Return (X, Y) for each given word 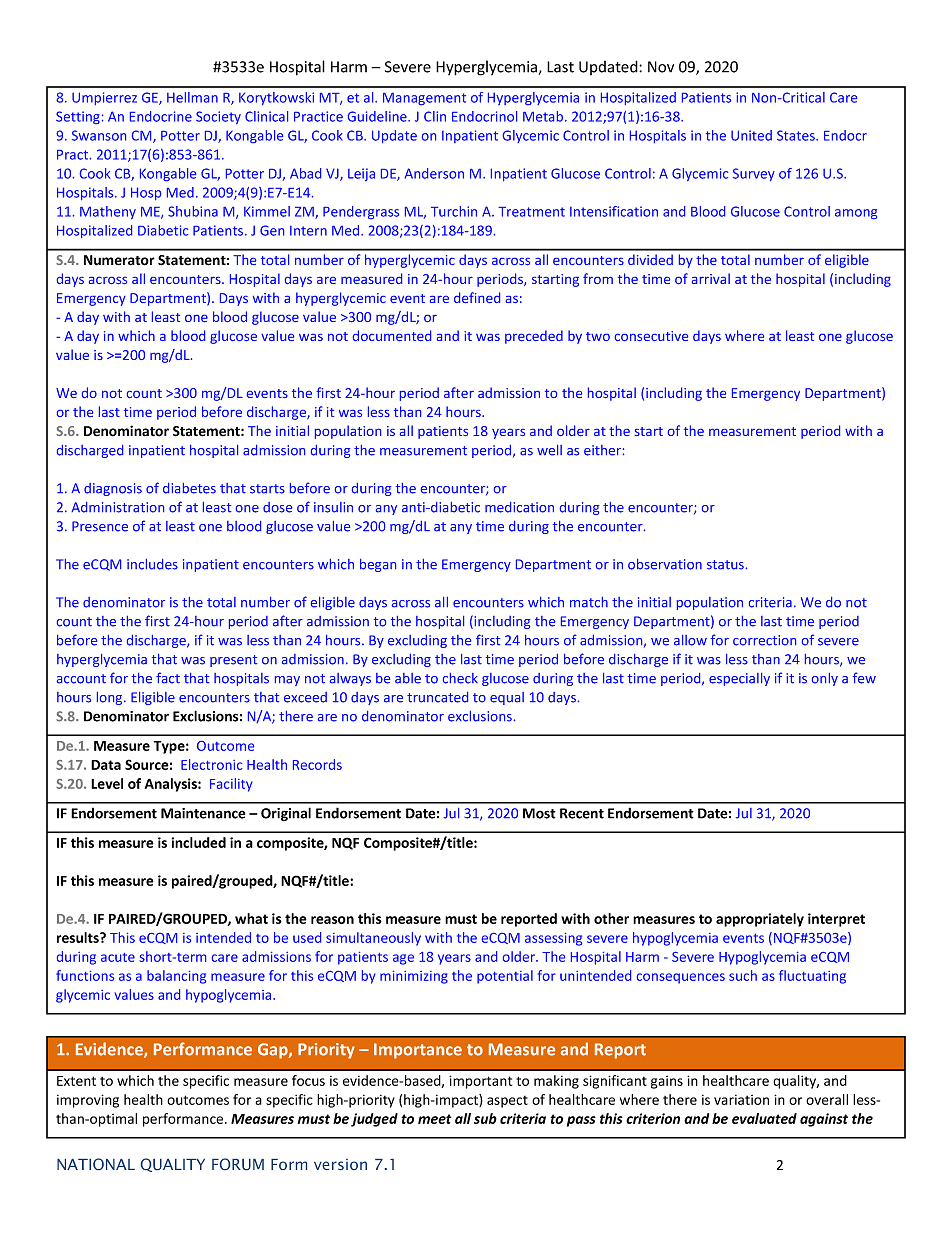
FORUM (238, 1164)
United (751, 135)
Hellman (192, 97)
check (460, 678)
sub (485, 1118)
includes (152, 564)
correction (764, 640)
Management (424, 99)
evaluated (764, 1118)
